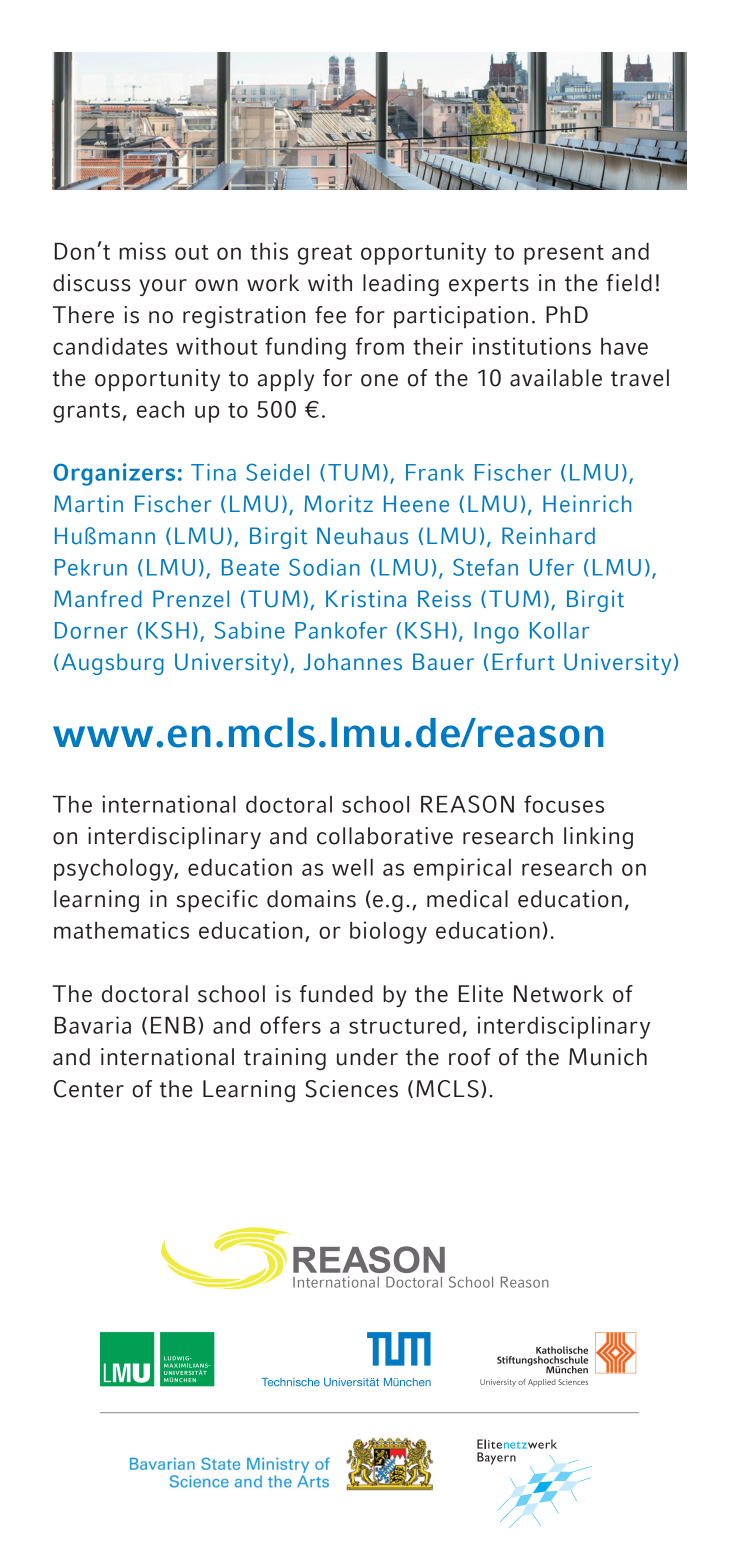  What do you see at coordinates (548, 536) in the document?
I see `Reinhard` at bounding box center [548, 536].
